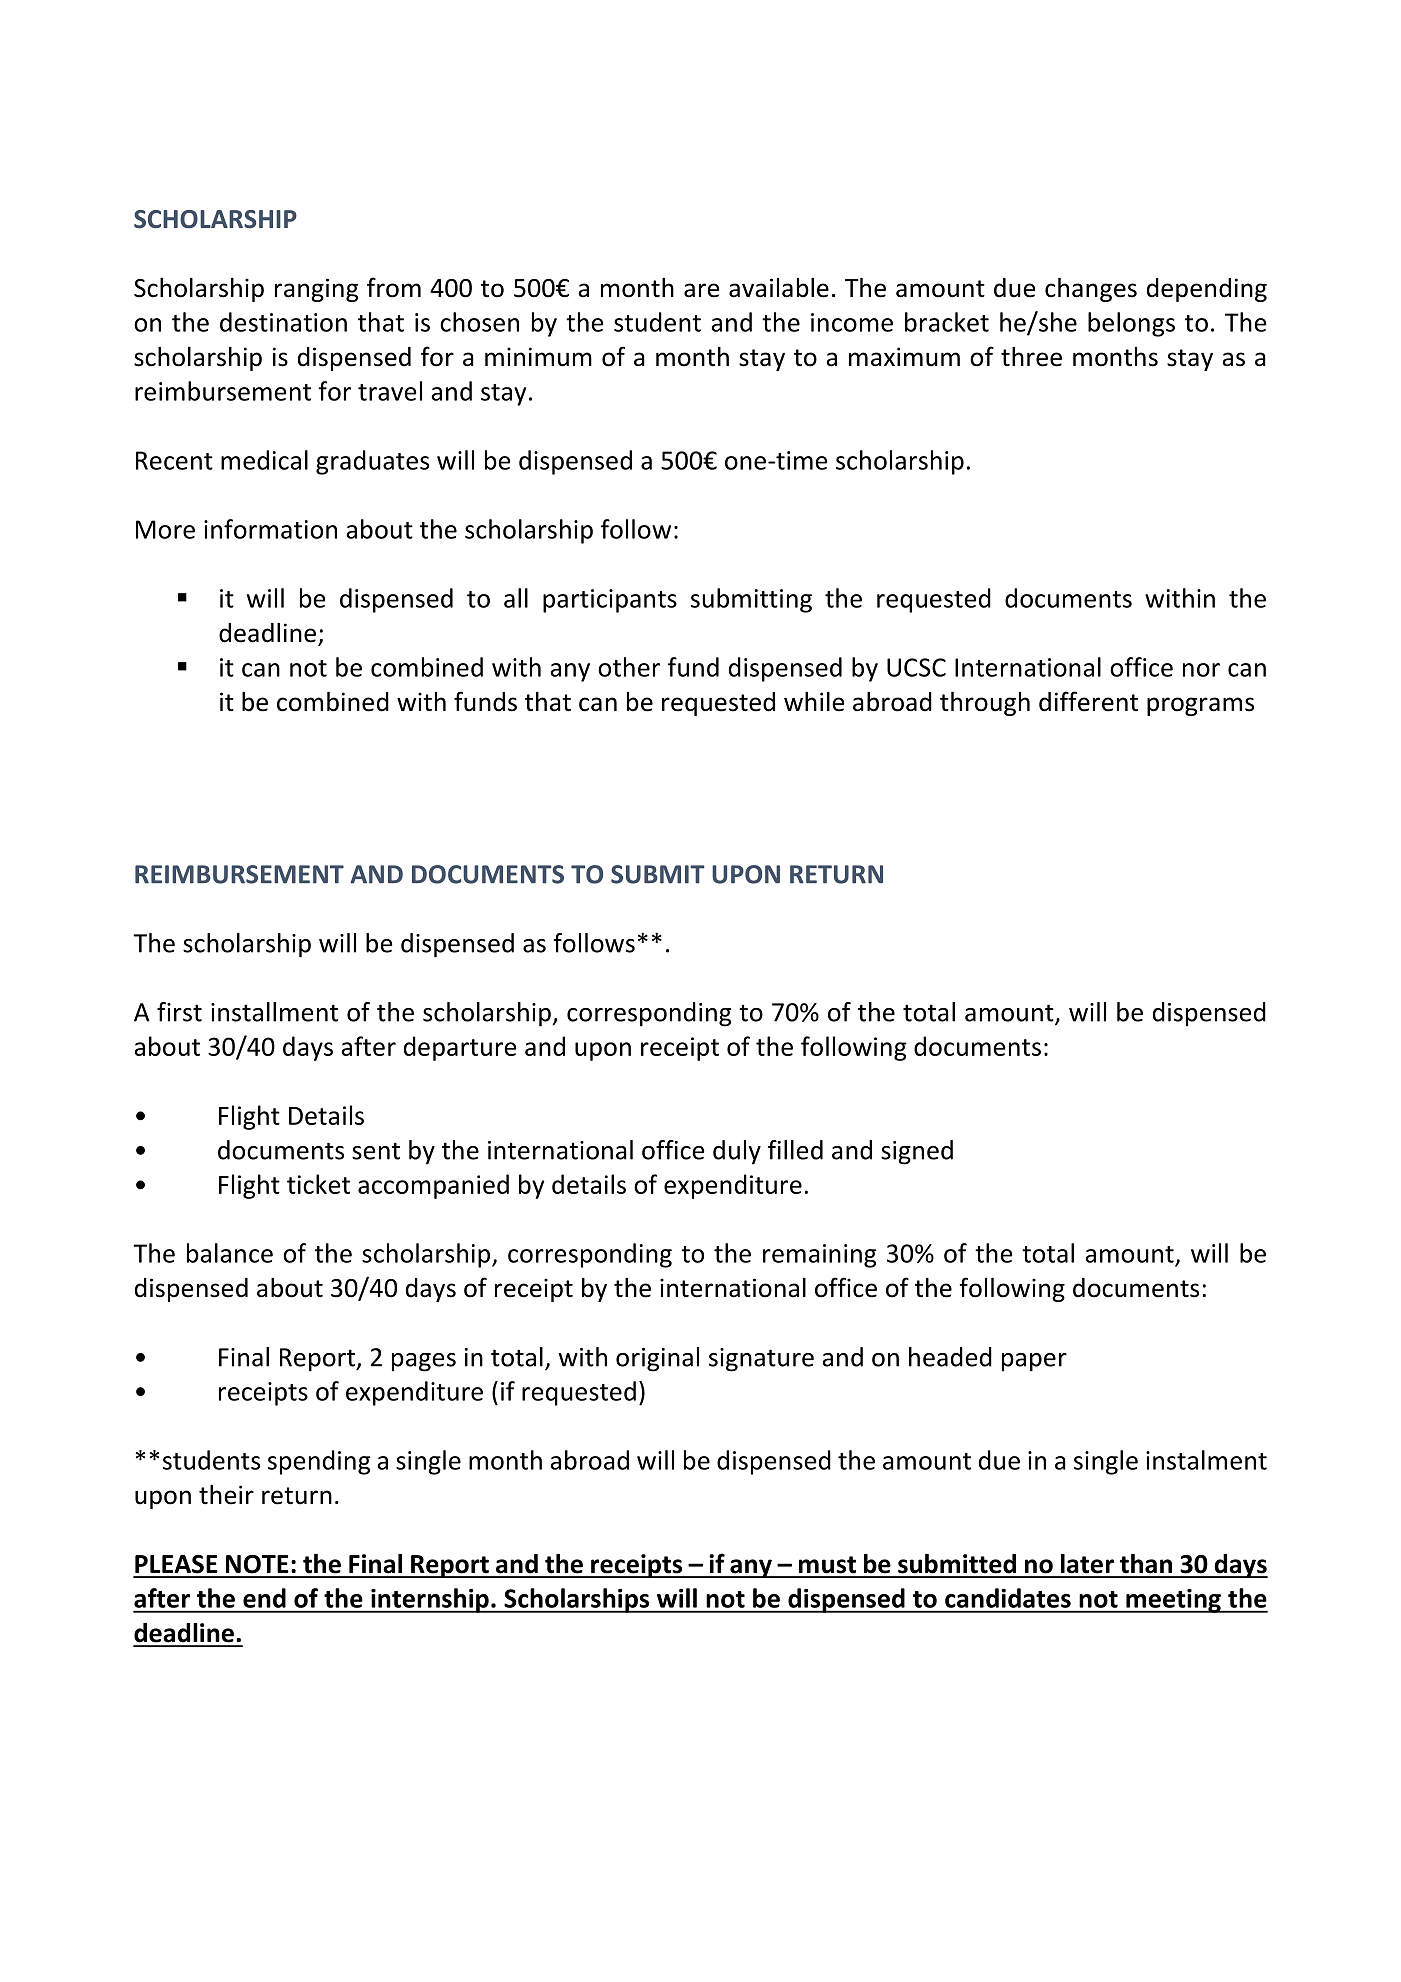 This screenshot has width=1401, height=1982. What do you see at coordinates (1131, 324) in the screenshot?
I see `belongs` at bounding box center [1131, 324].
